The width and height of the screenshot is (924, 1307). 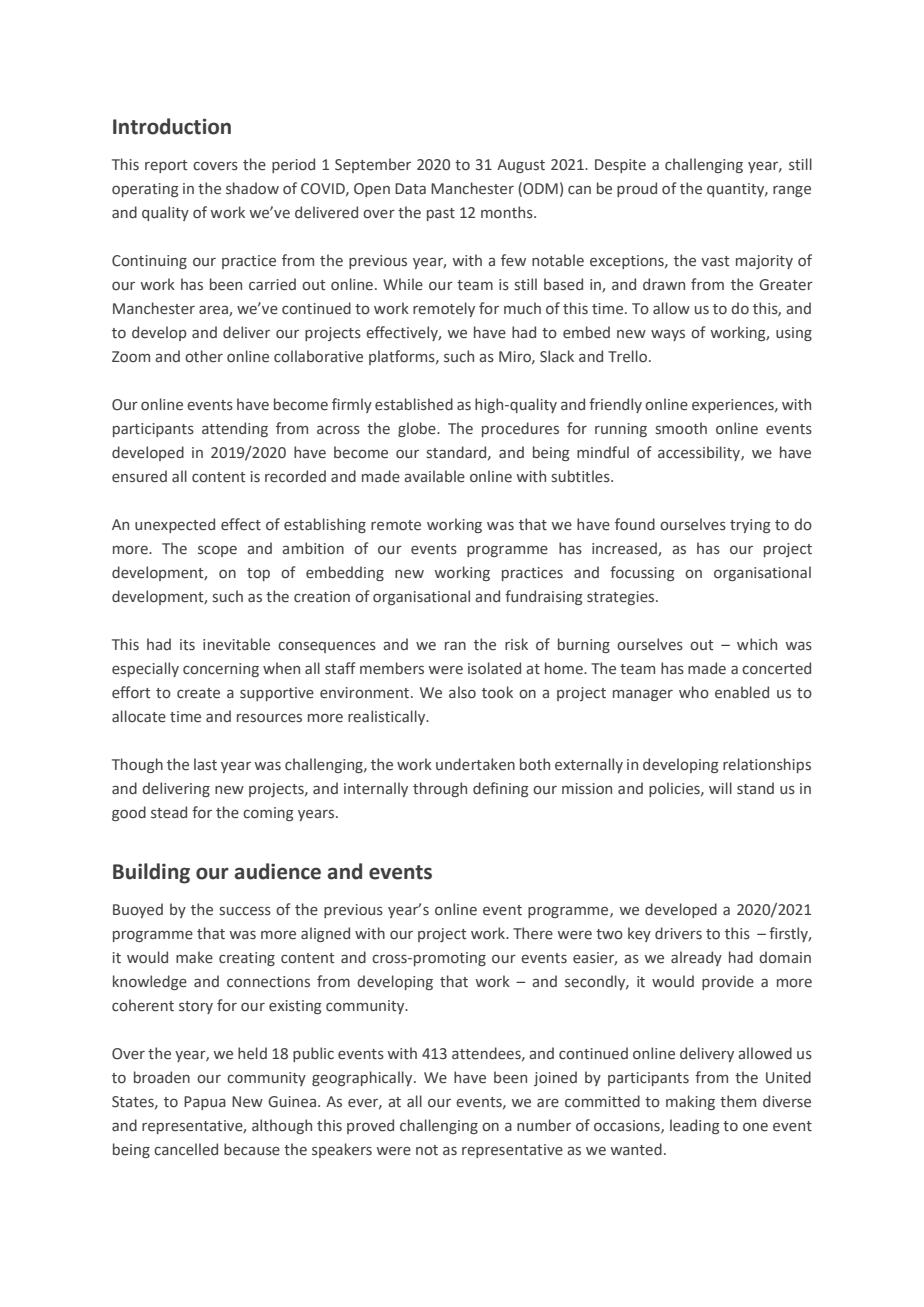 What do you see at coordinates (637, 189) in the screenshot?
I see `proud` at bounding box center [637, 189].
